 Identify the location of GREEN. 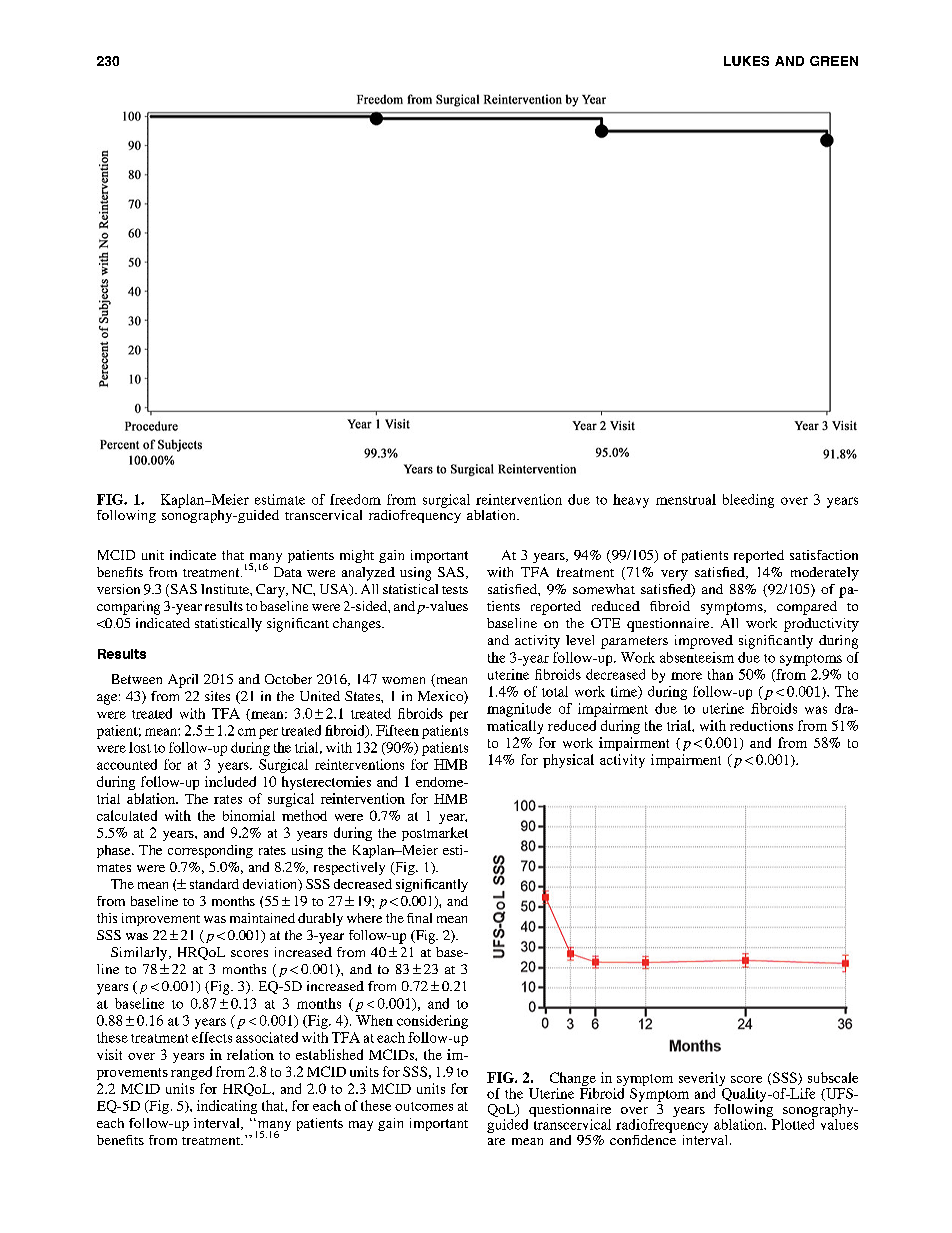
(834, 61).
